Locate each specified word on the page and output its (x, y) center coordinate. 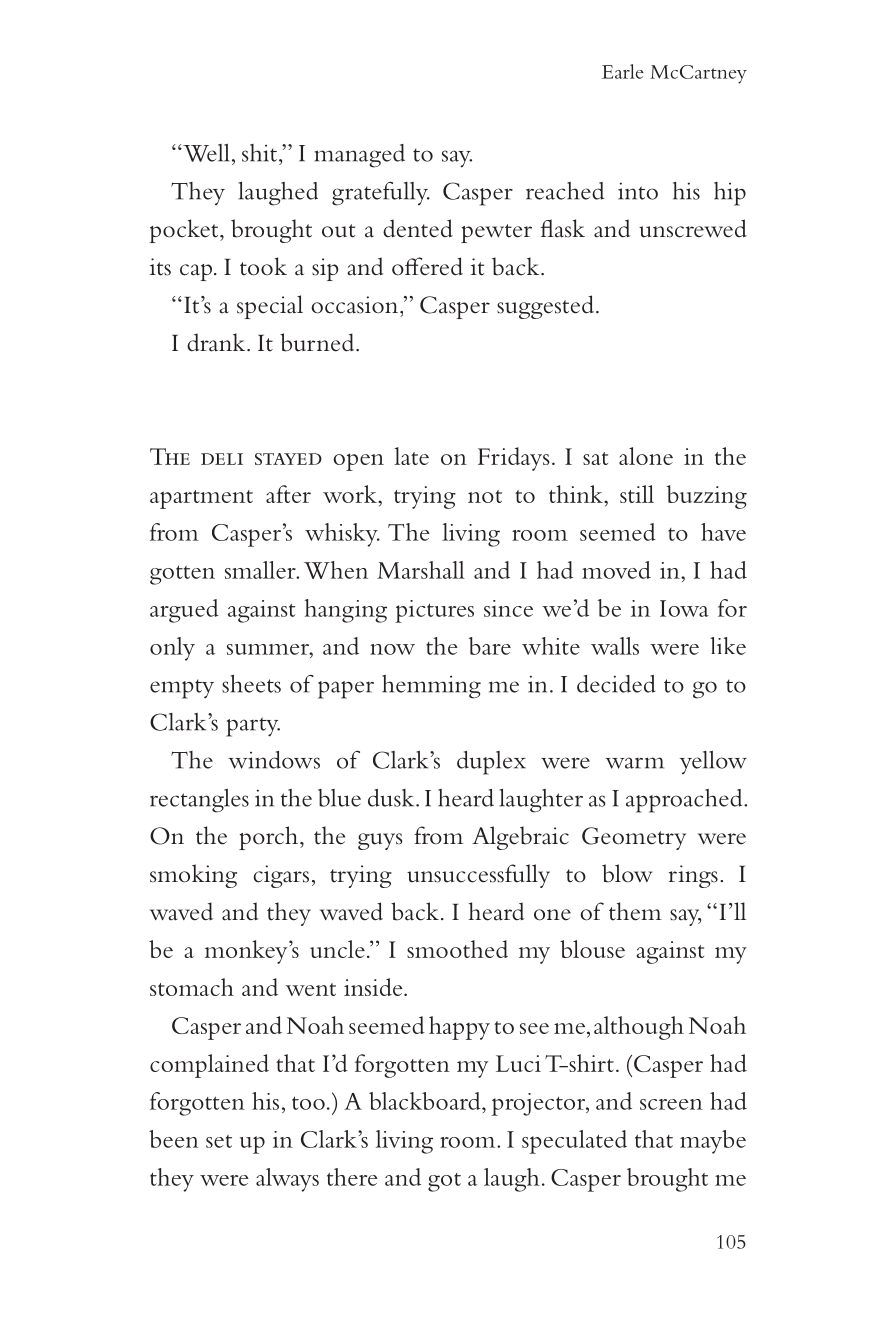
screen (671, 1104)
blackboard (426, 1101)
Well (205, 153)
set (219, 1141)
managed (359, 156)
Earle (623, 71)
